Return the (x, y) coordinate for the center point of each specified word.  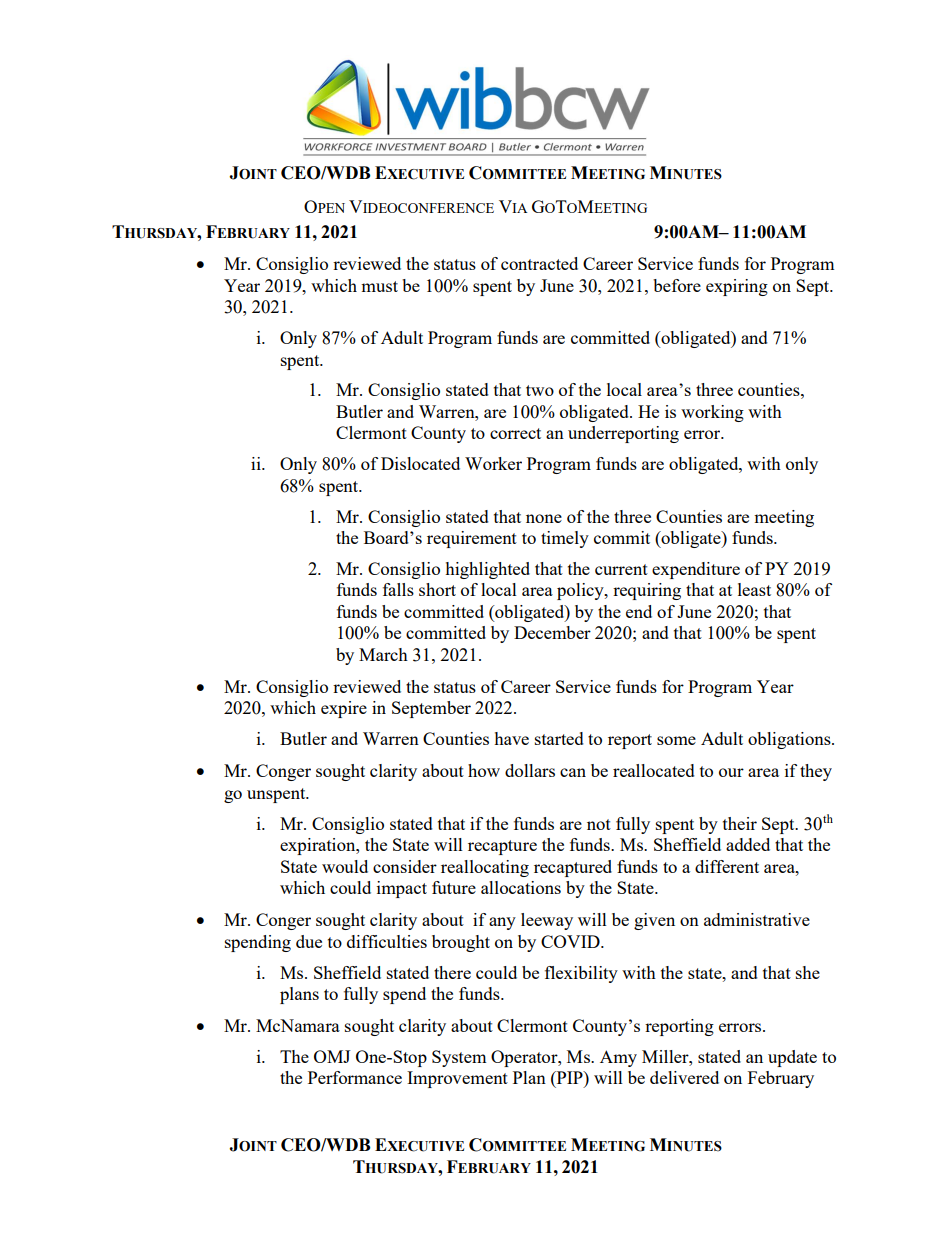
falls (398, 589)
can (573, 772)
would (345, 866)
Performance (355, 1077)
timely (565, 539)
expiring (737, 287)
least (754, 589)
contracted (539, 263)
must (379, 286)
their (740, 823)
